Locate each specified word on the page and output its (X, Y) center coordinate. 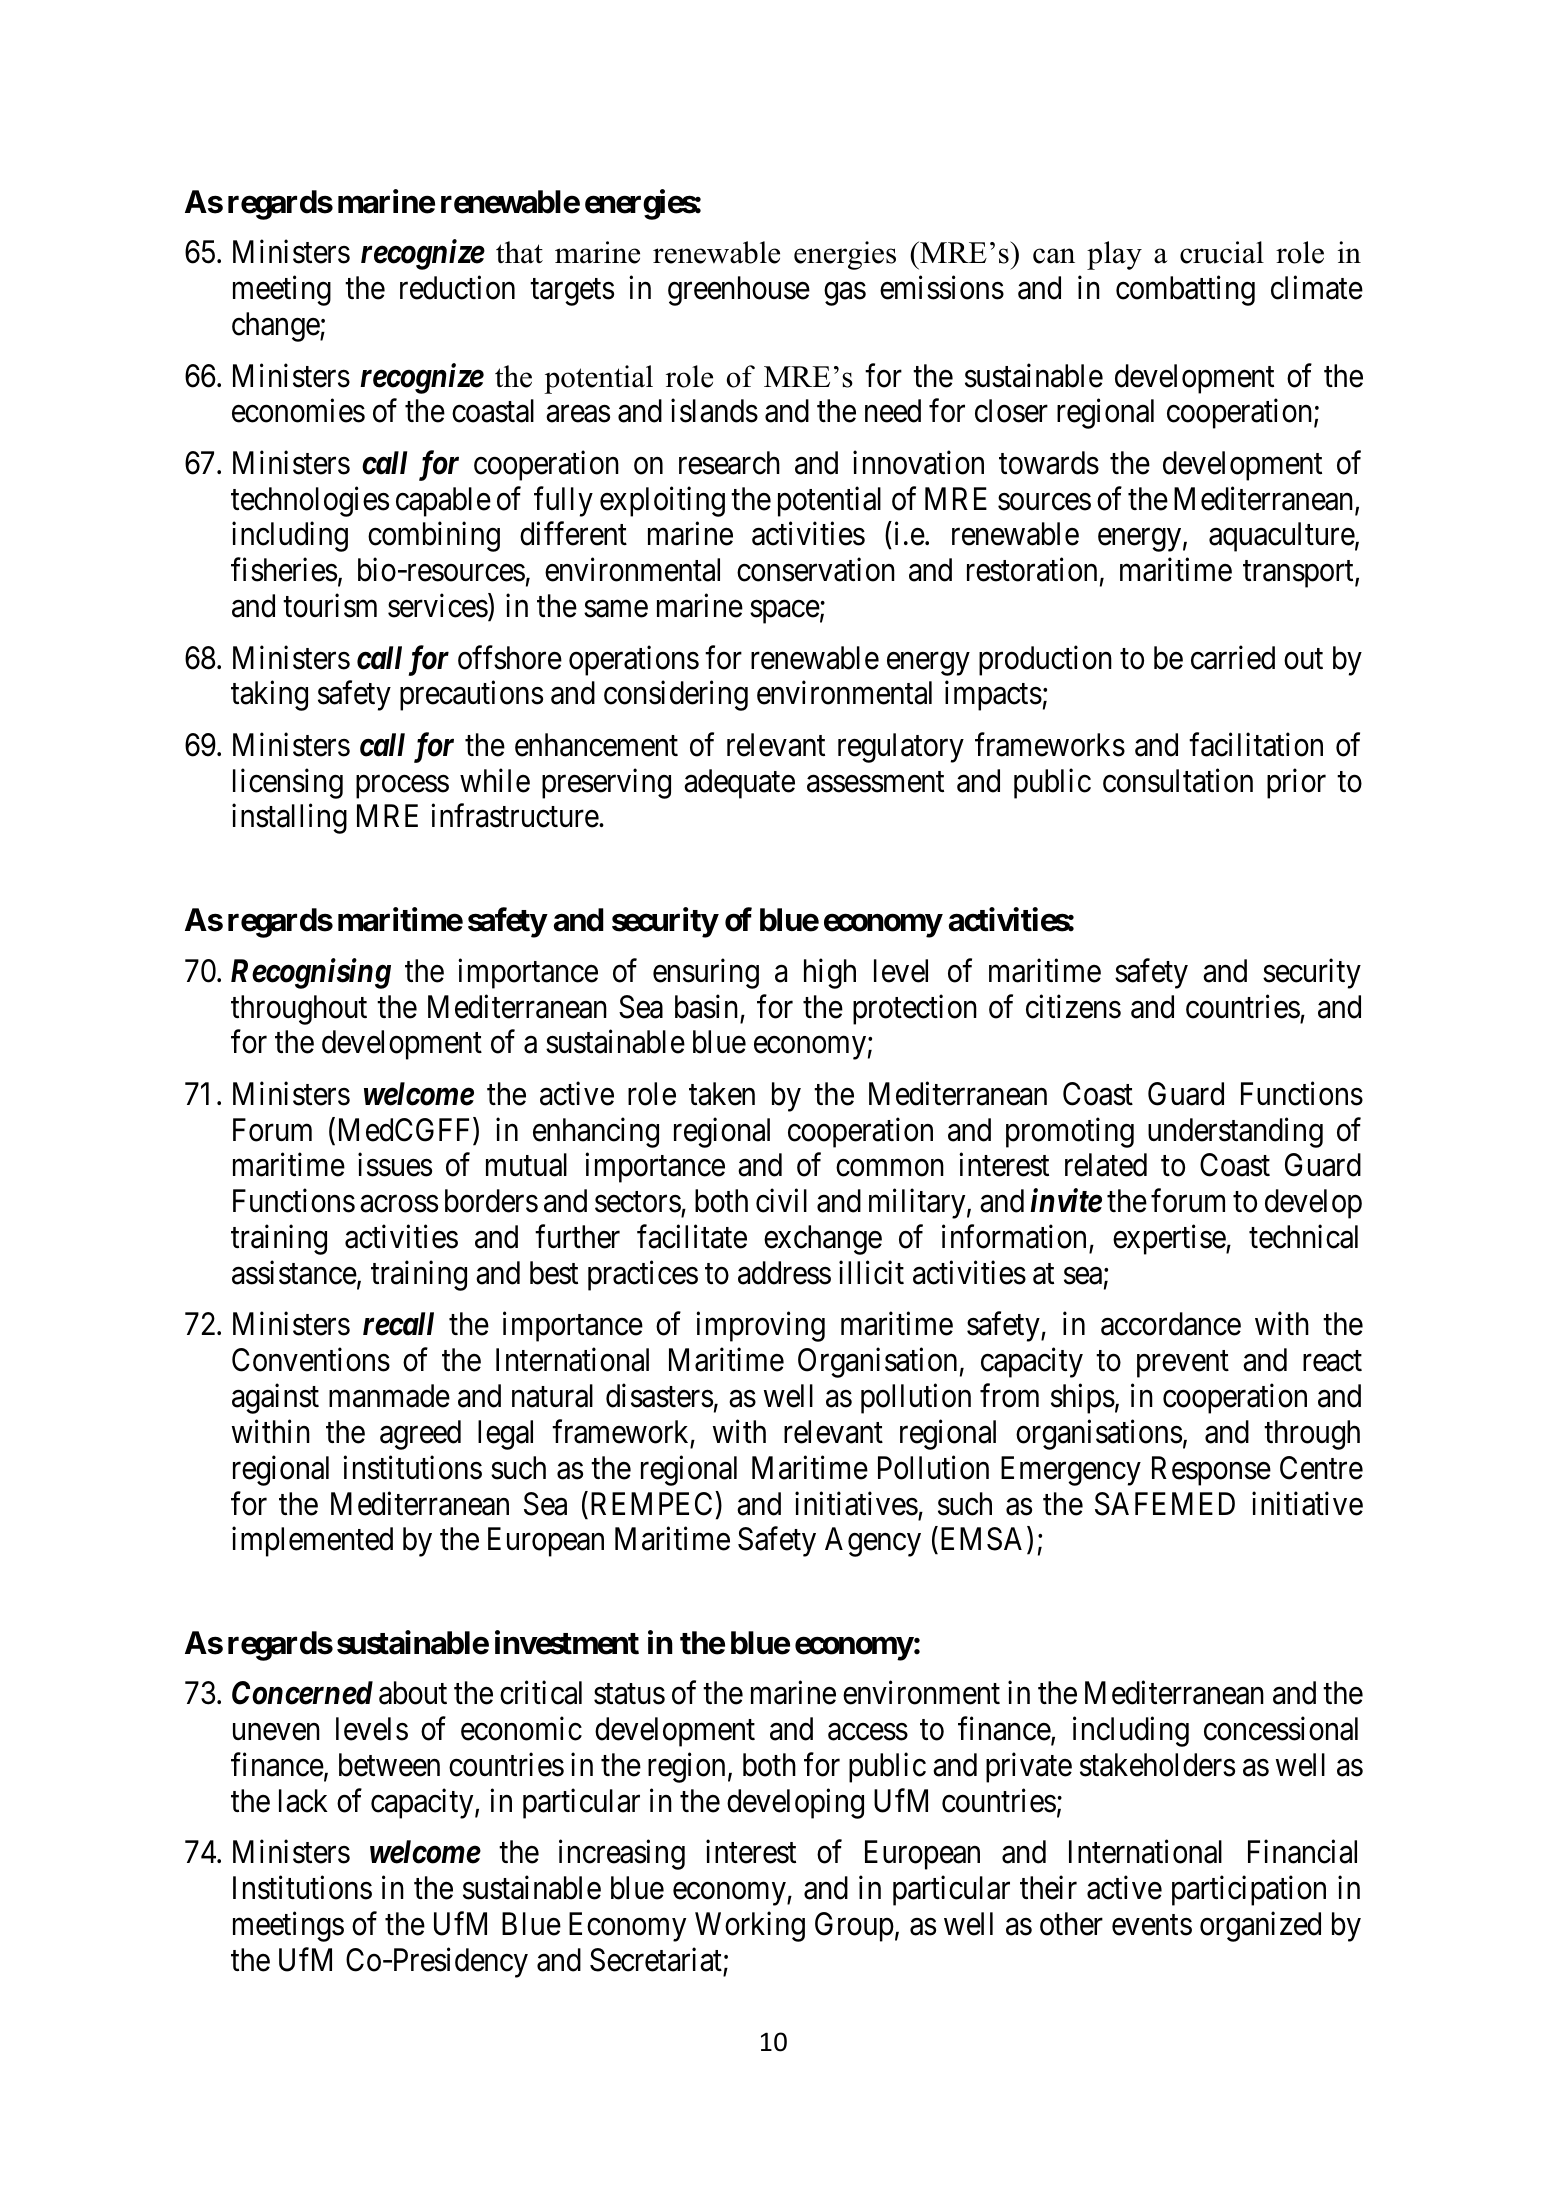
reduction (457, 288)
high (830, 973)
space (785, 612)
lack (303, 1801)
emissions (942, 288)
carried (1233, 657)
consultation (1178, 780)
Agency (873, 1542)
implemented (312, 1542)
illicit (871, 1273)
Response (1211, 1471)
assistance (294, 1273)
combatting (1185, 291)
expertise (1170, 1240)
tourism (330, 606)
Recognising (311, 973)
